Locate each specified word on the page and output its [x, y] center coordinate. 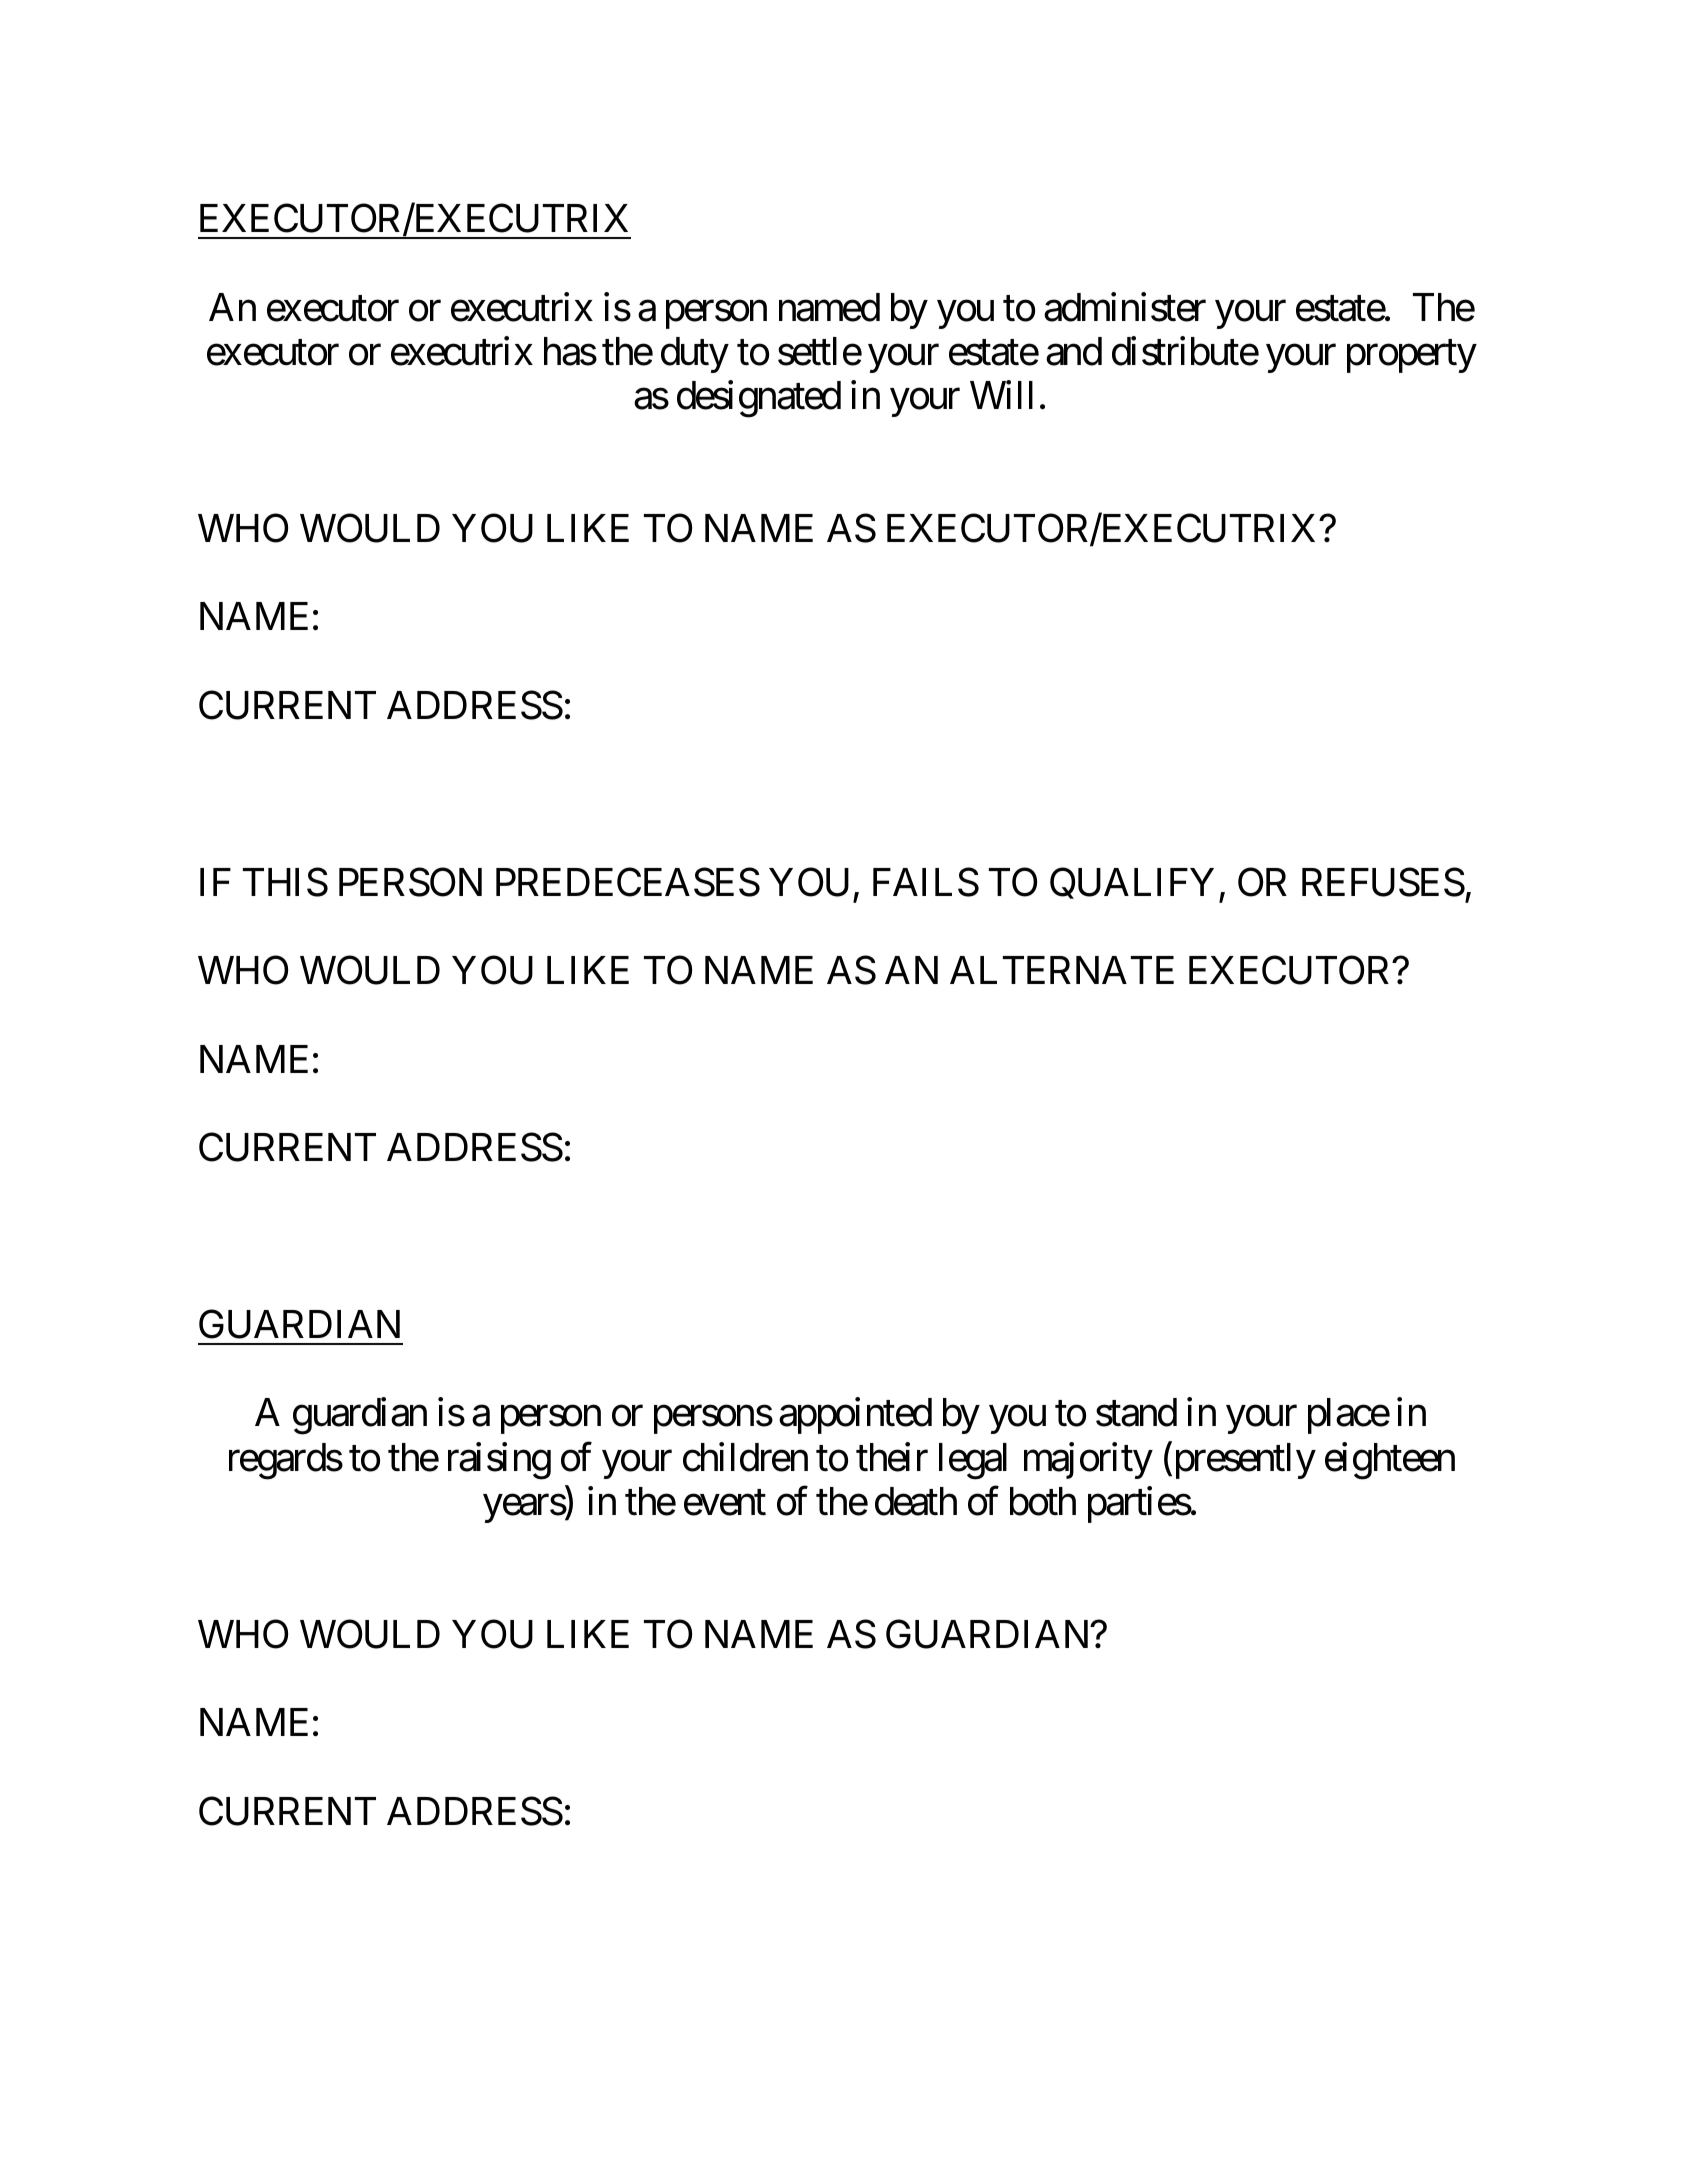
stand [1136, 1412]
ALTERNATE [1062, 970]
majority [1088, 1460]
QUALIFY [1132, 883]
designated [759, 399]
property [1412, 356]
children [745, 1457]
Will [1001, 395]
